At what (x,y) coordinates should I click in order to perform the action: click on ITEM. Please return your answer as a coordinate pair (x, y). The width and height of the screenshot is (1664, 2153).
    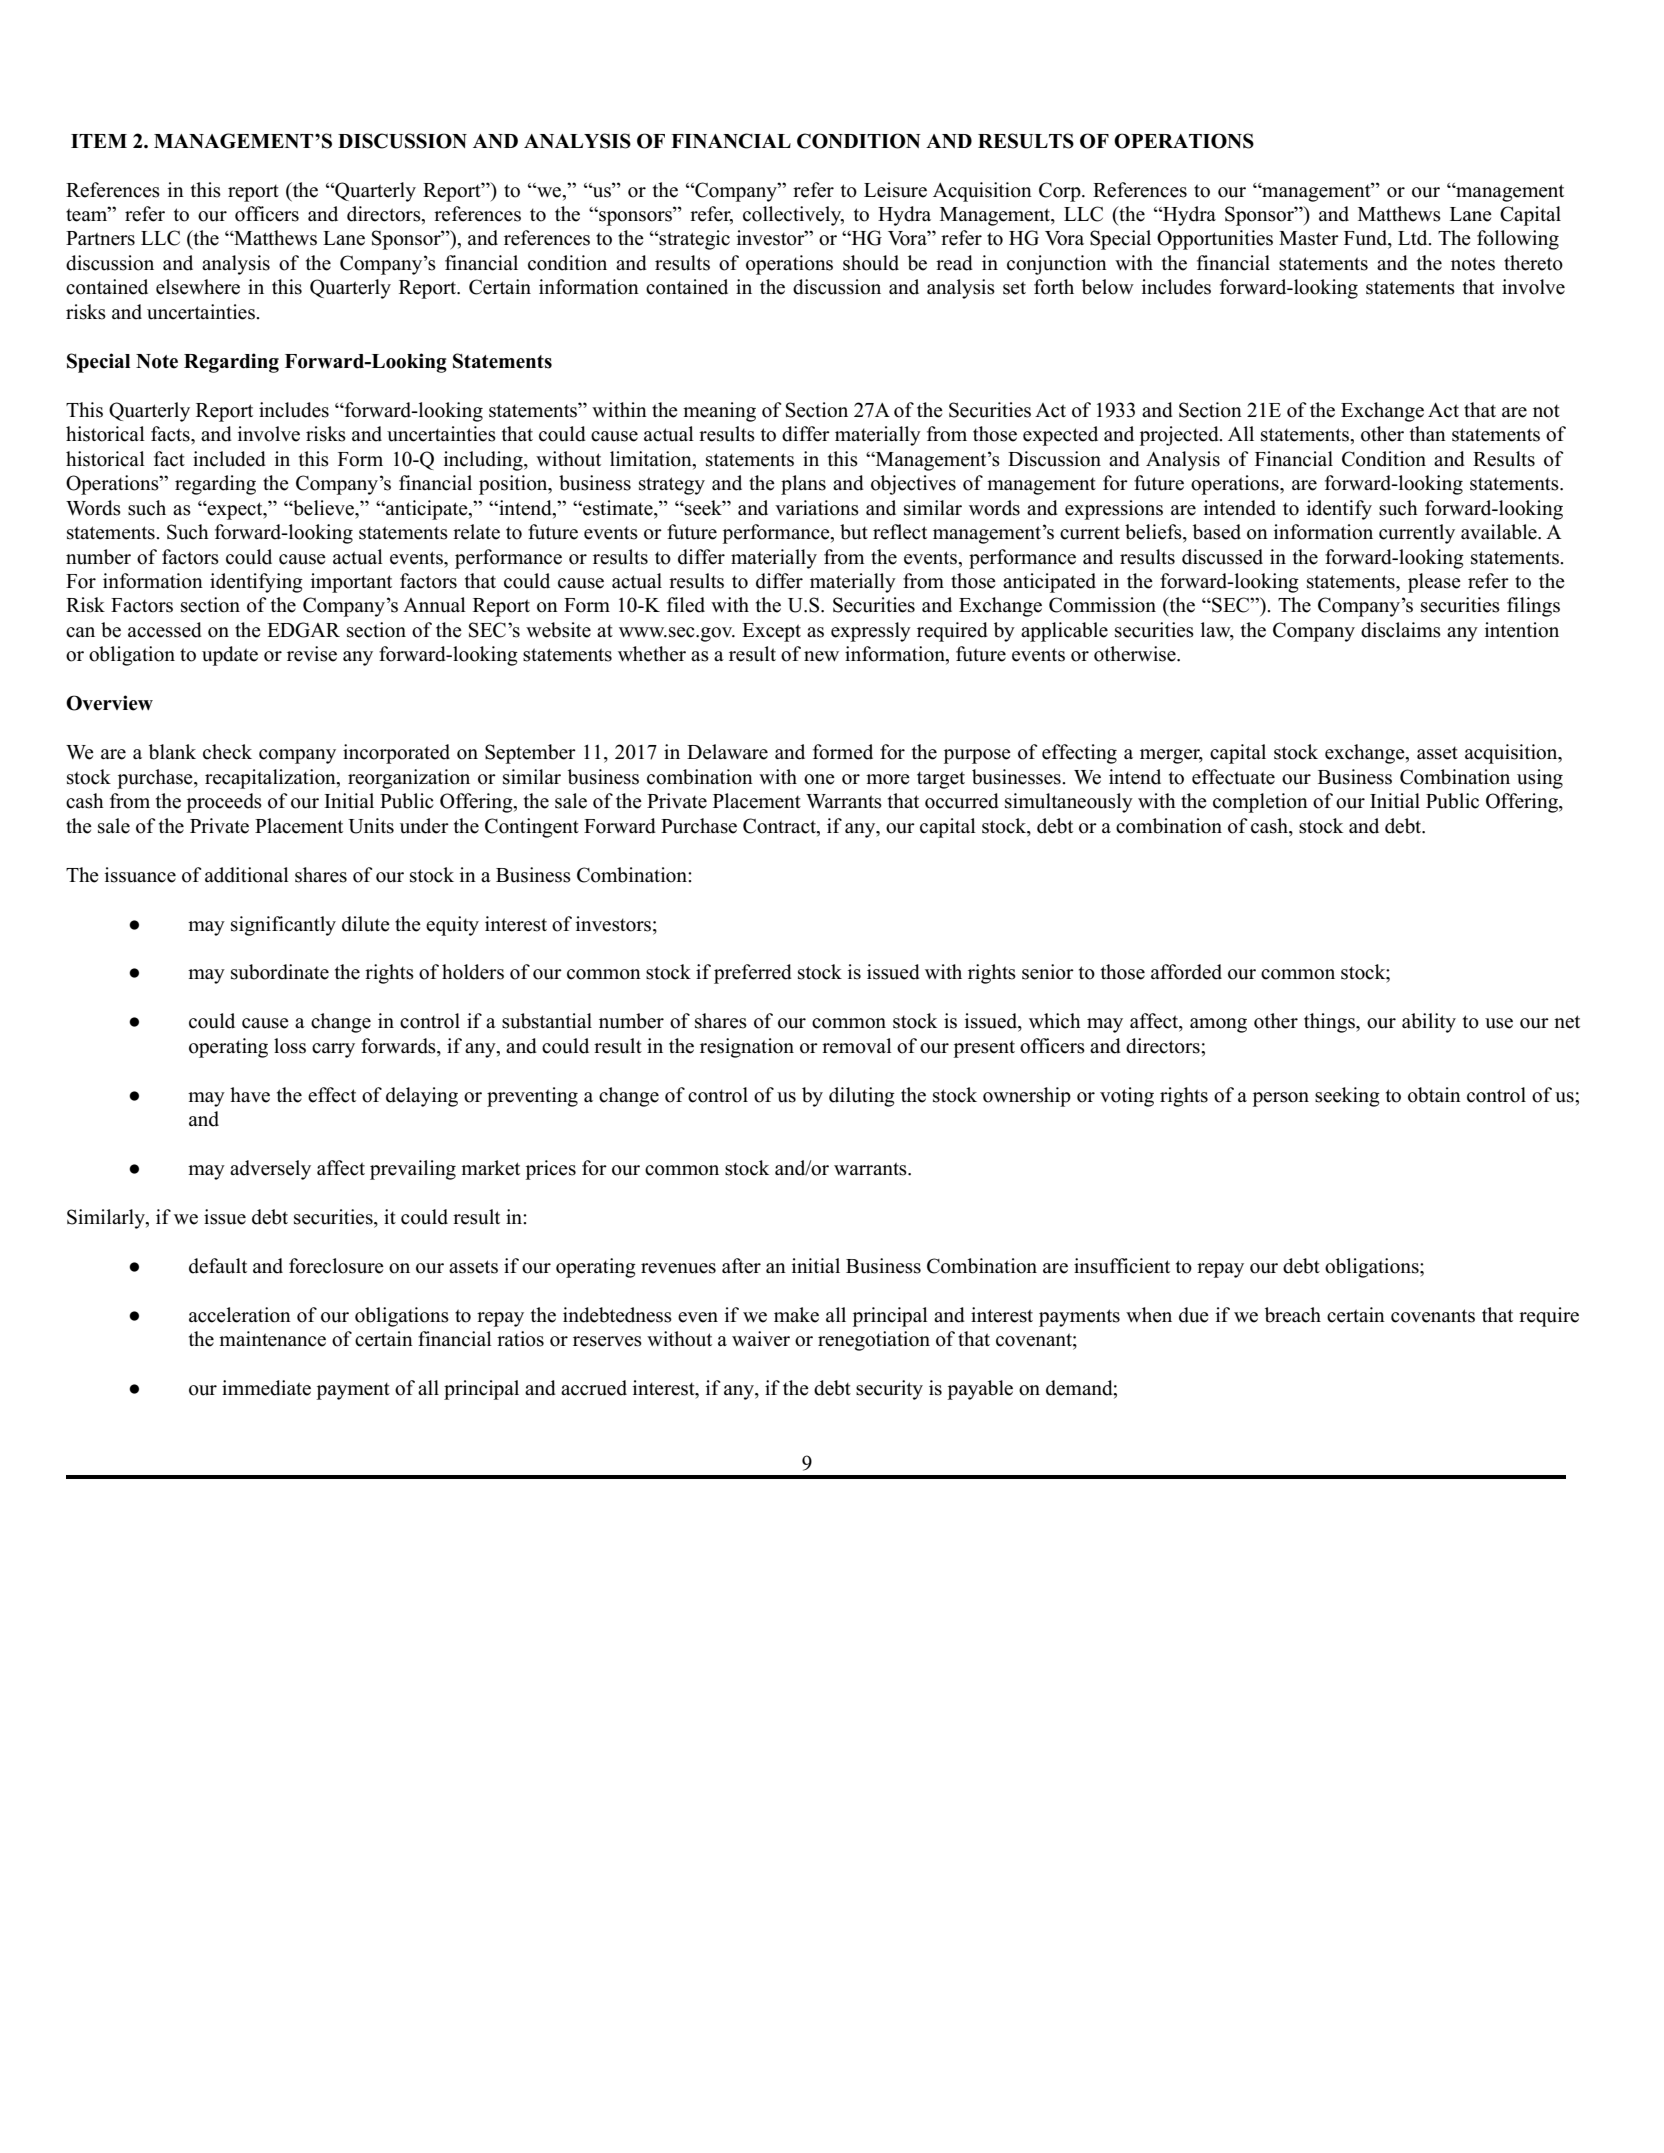
    Looking at the image, I should click on (99, 141).
